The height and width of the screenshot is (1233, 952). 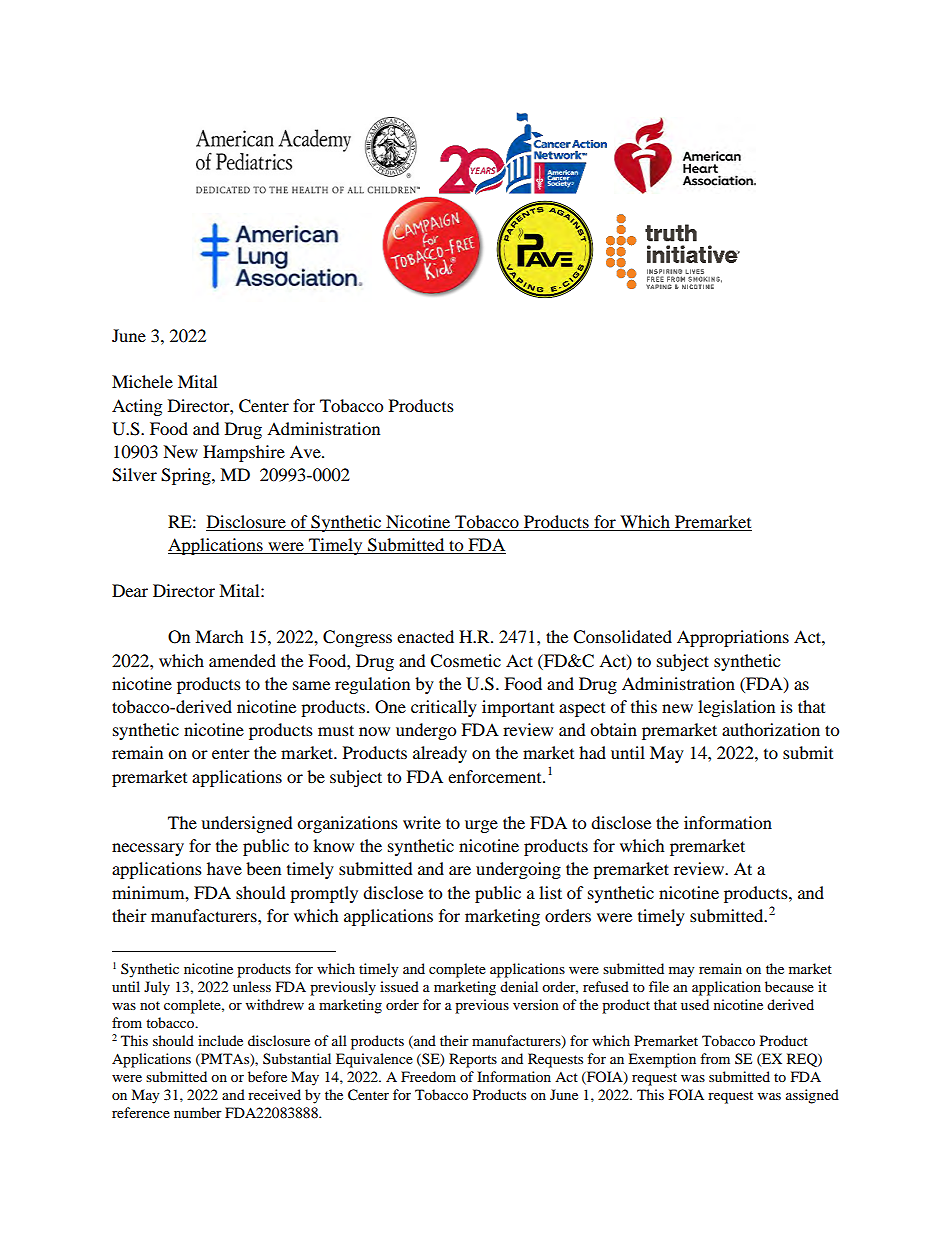 I want to click on Freedom, so click(x=428, y=1076).
